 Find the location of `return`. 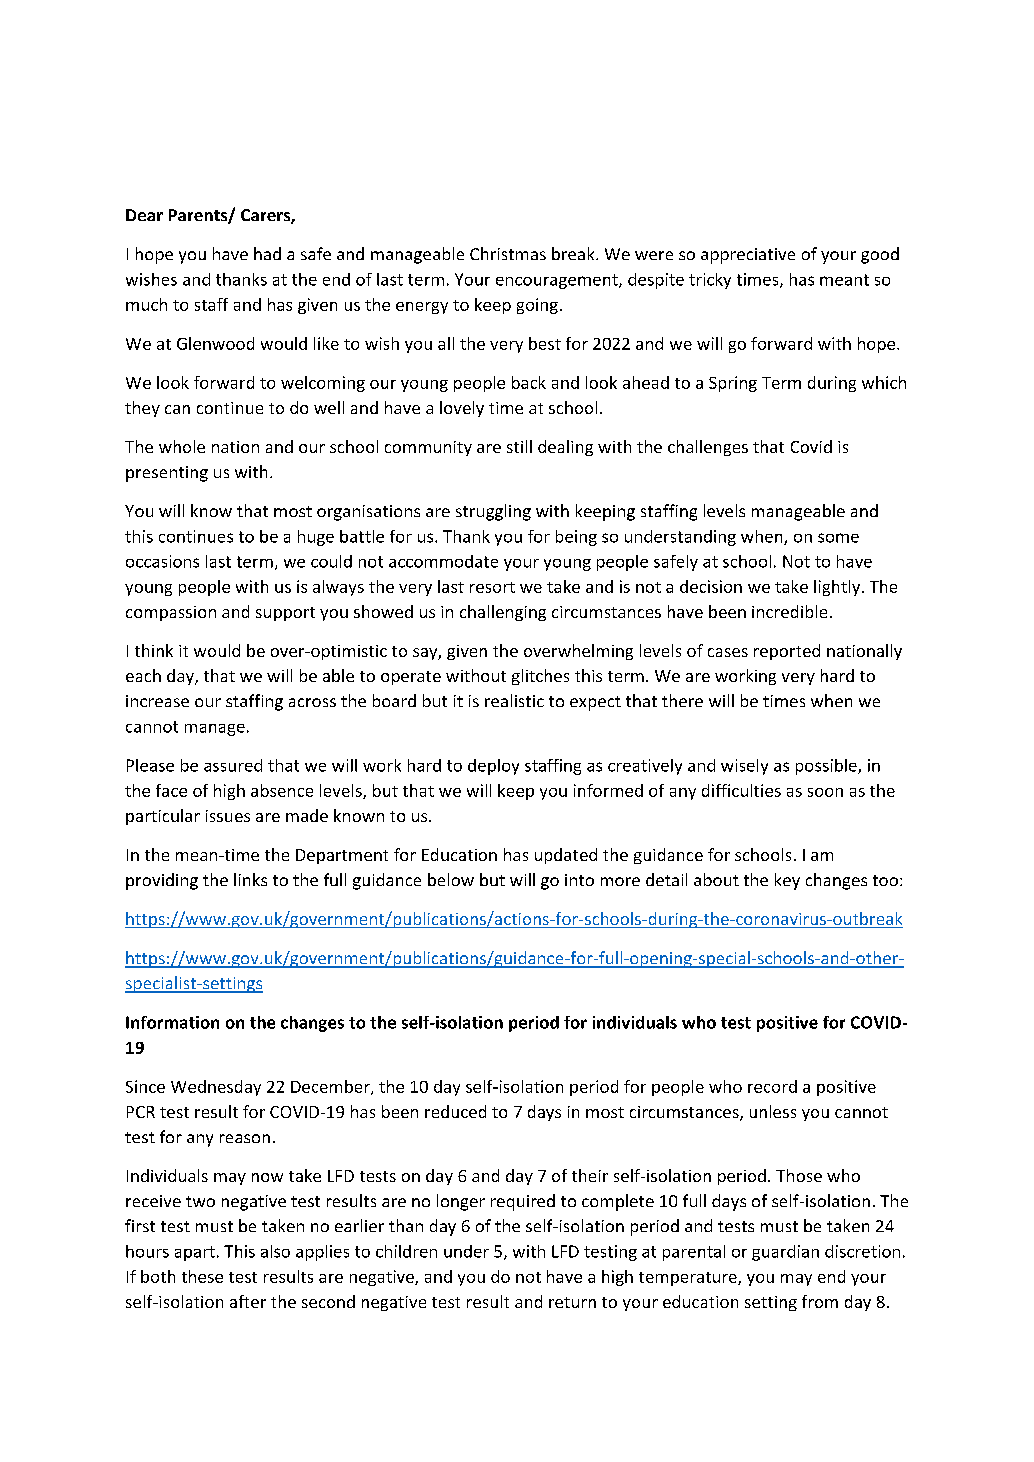

return is located at coordinates (572, 1302).
